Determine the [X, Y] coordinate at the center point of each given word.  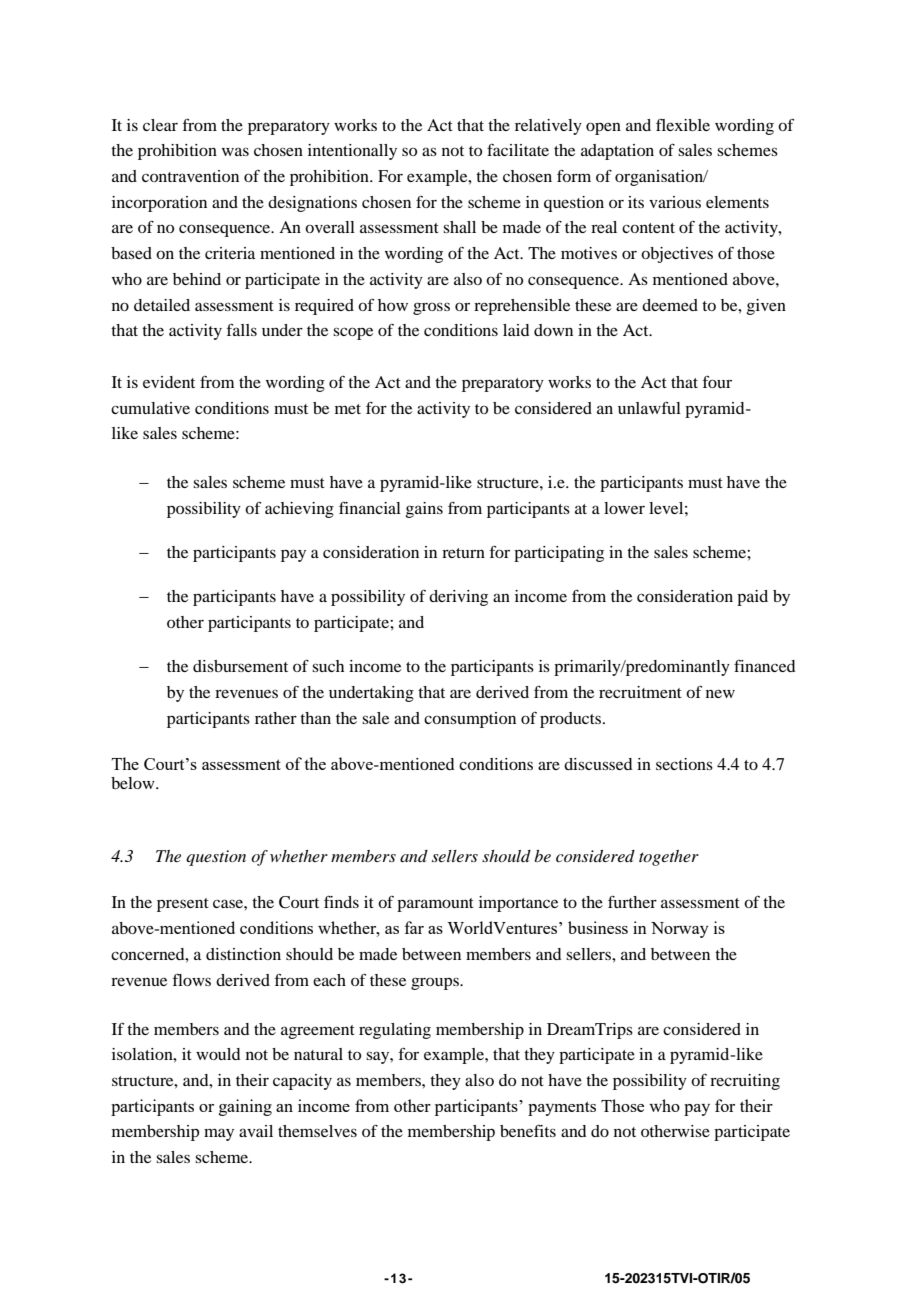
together [669, 858]
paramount [435, 905]
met [348, 409]
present [183, 905]
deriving [458, 598]
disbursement [240, 666]
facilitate [518, 150]
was [235, 151]
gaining [245, 1107]
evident [169, 382]
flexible [683, 125]
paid [752, 598]
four [717, 381]
